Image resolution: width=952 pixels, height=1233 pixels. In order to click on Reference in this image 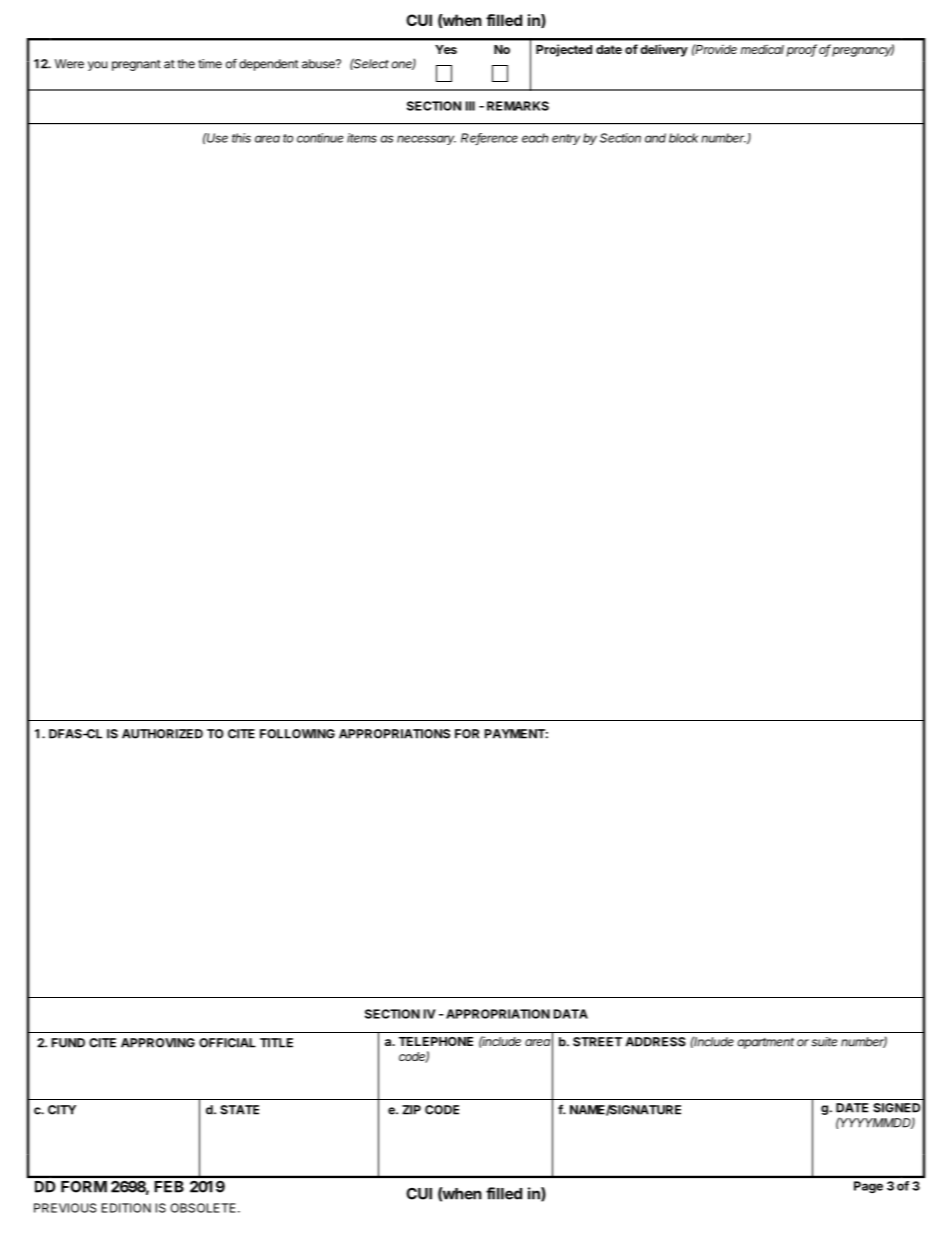, I will do `click(489, 139)`.
